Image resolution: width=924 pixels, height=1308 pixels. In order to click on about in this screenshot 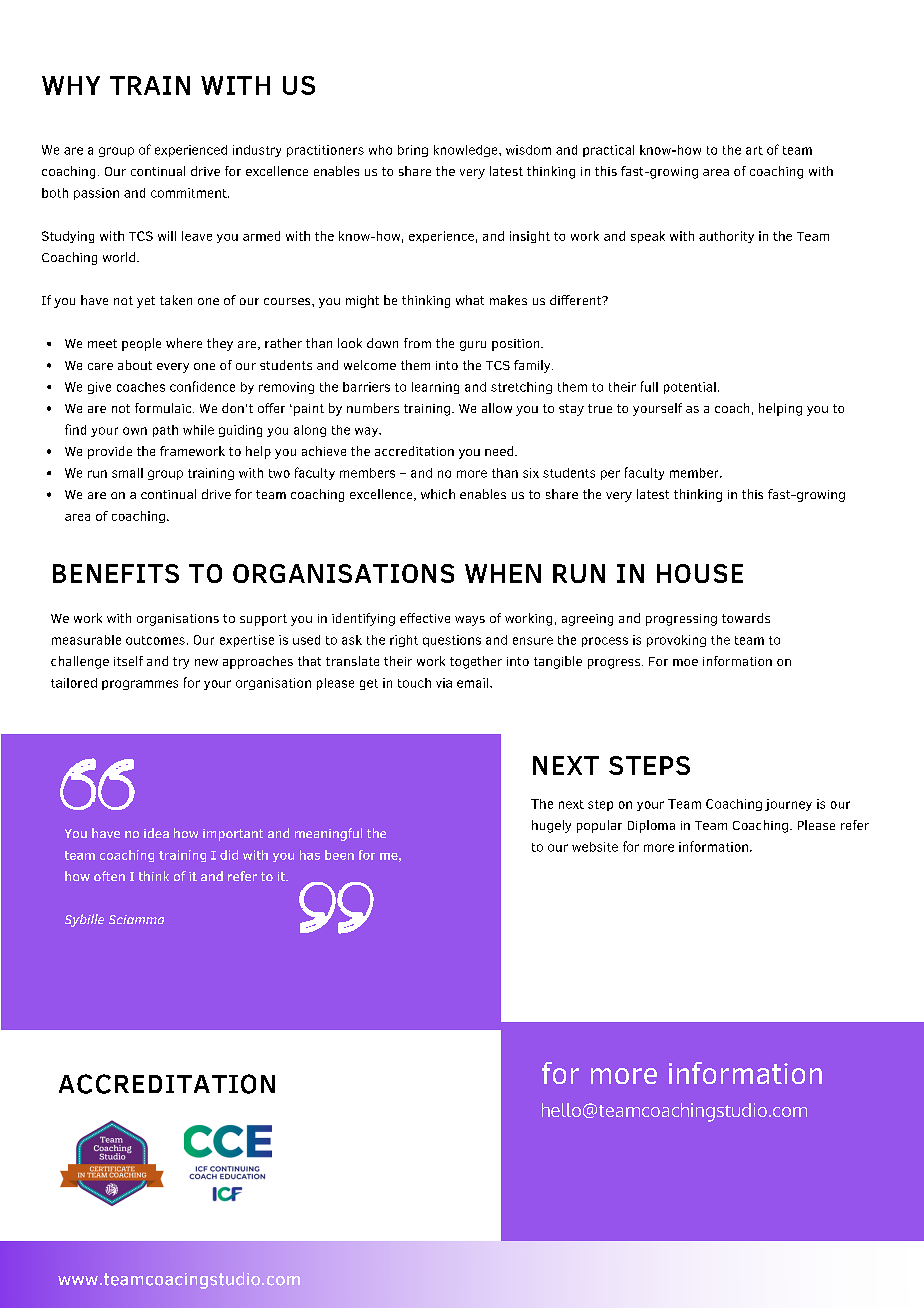, I will do `click(135, 365)`.
